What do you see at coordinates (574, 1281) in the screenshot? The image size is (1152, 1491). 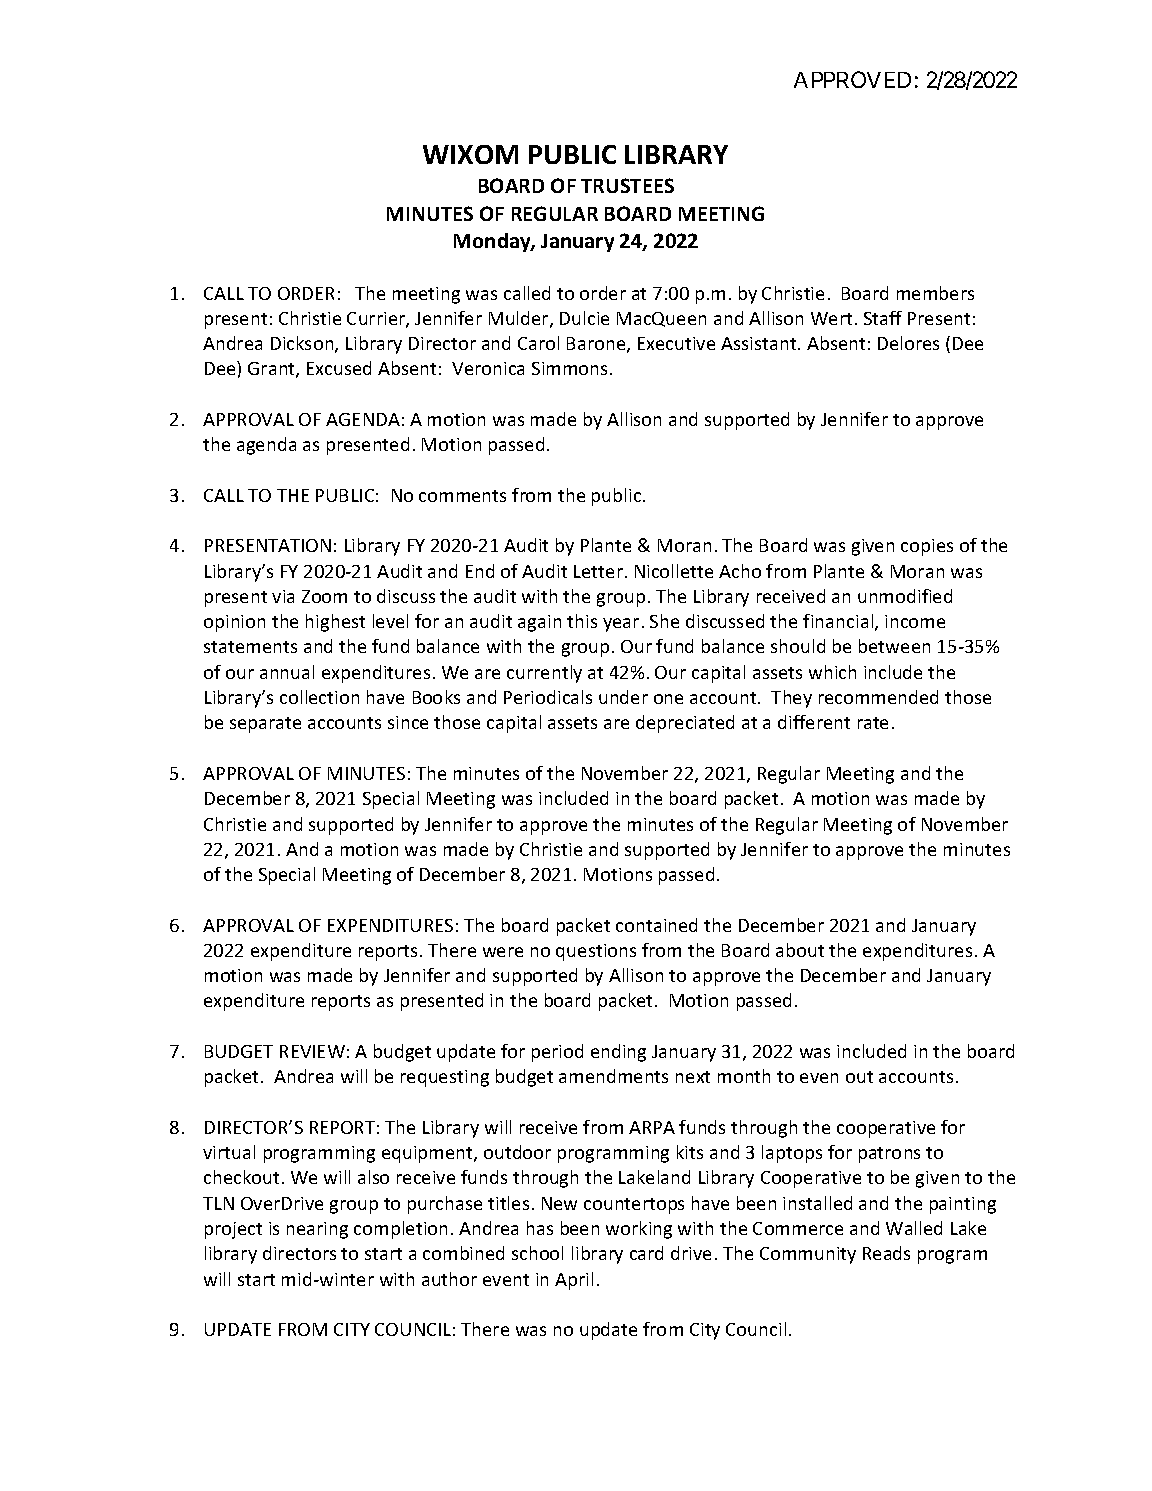 I see `April` at bounding box center [574, 1281].
